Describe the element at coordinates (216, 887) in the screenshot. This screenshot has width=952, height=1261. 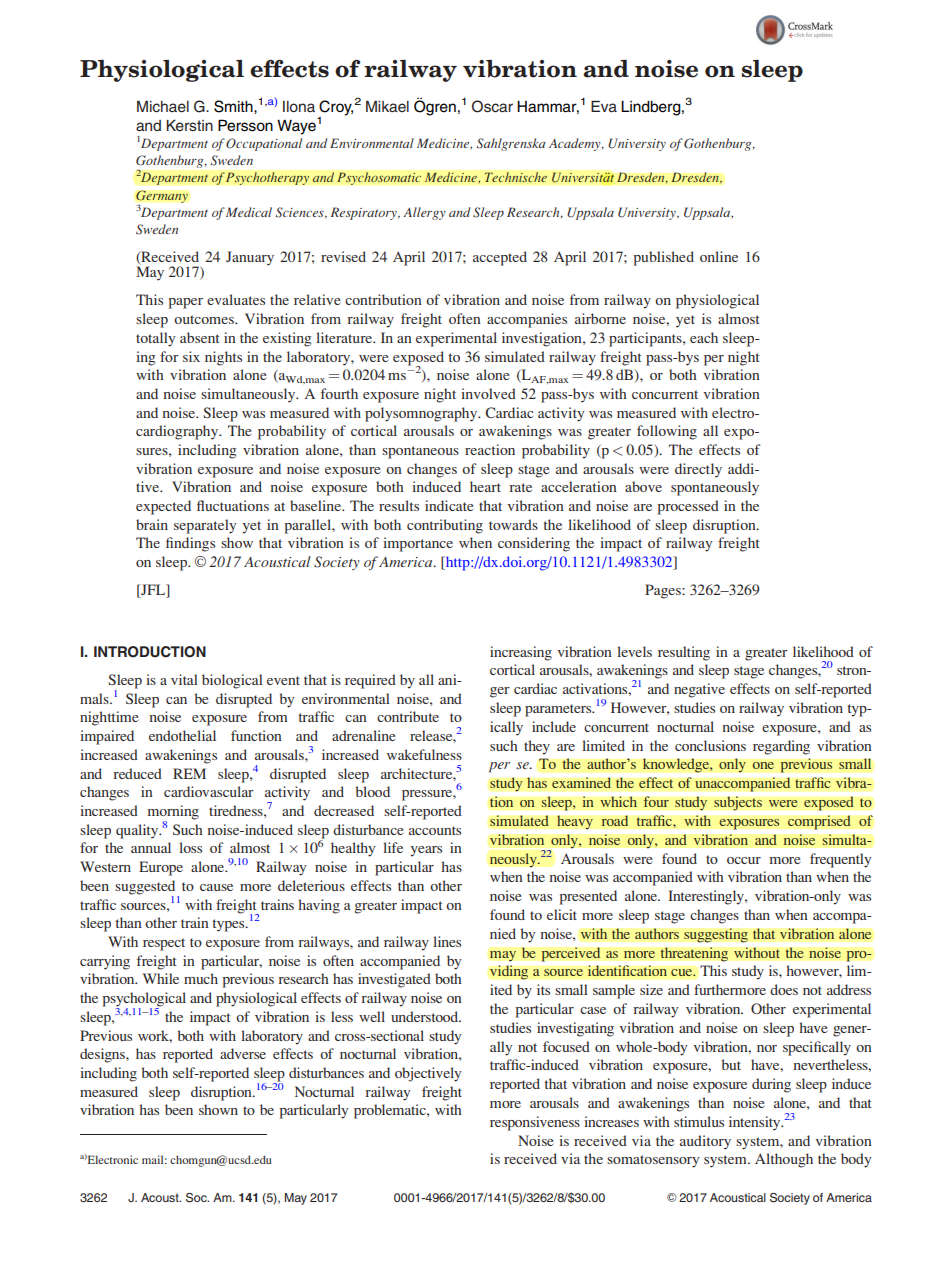
I see `cause` at that location.
